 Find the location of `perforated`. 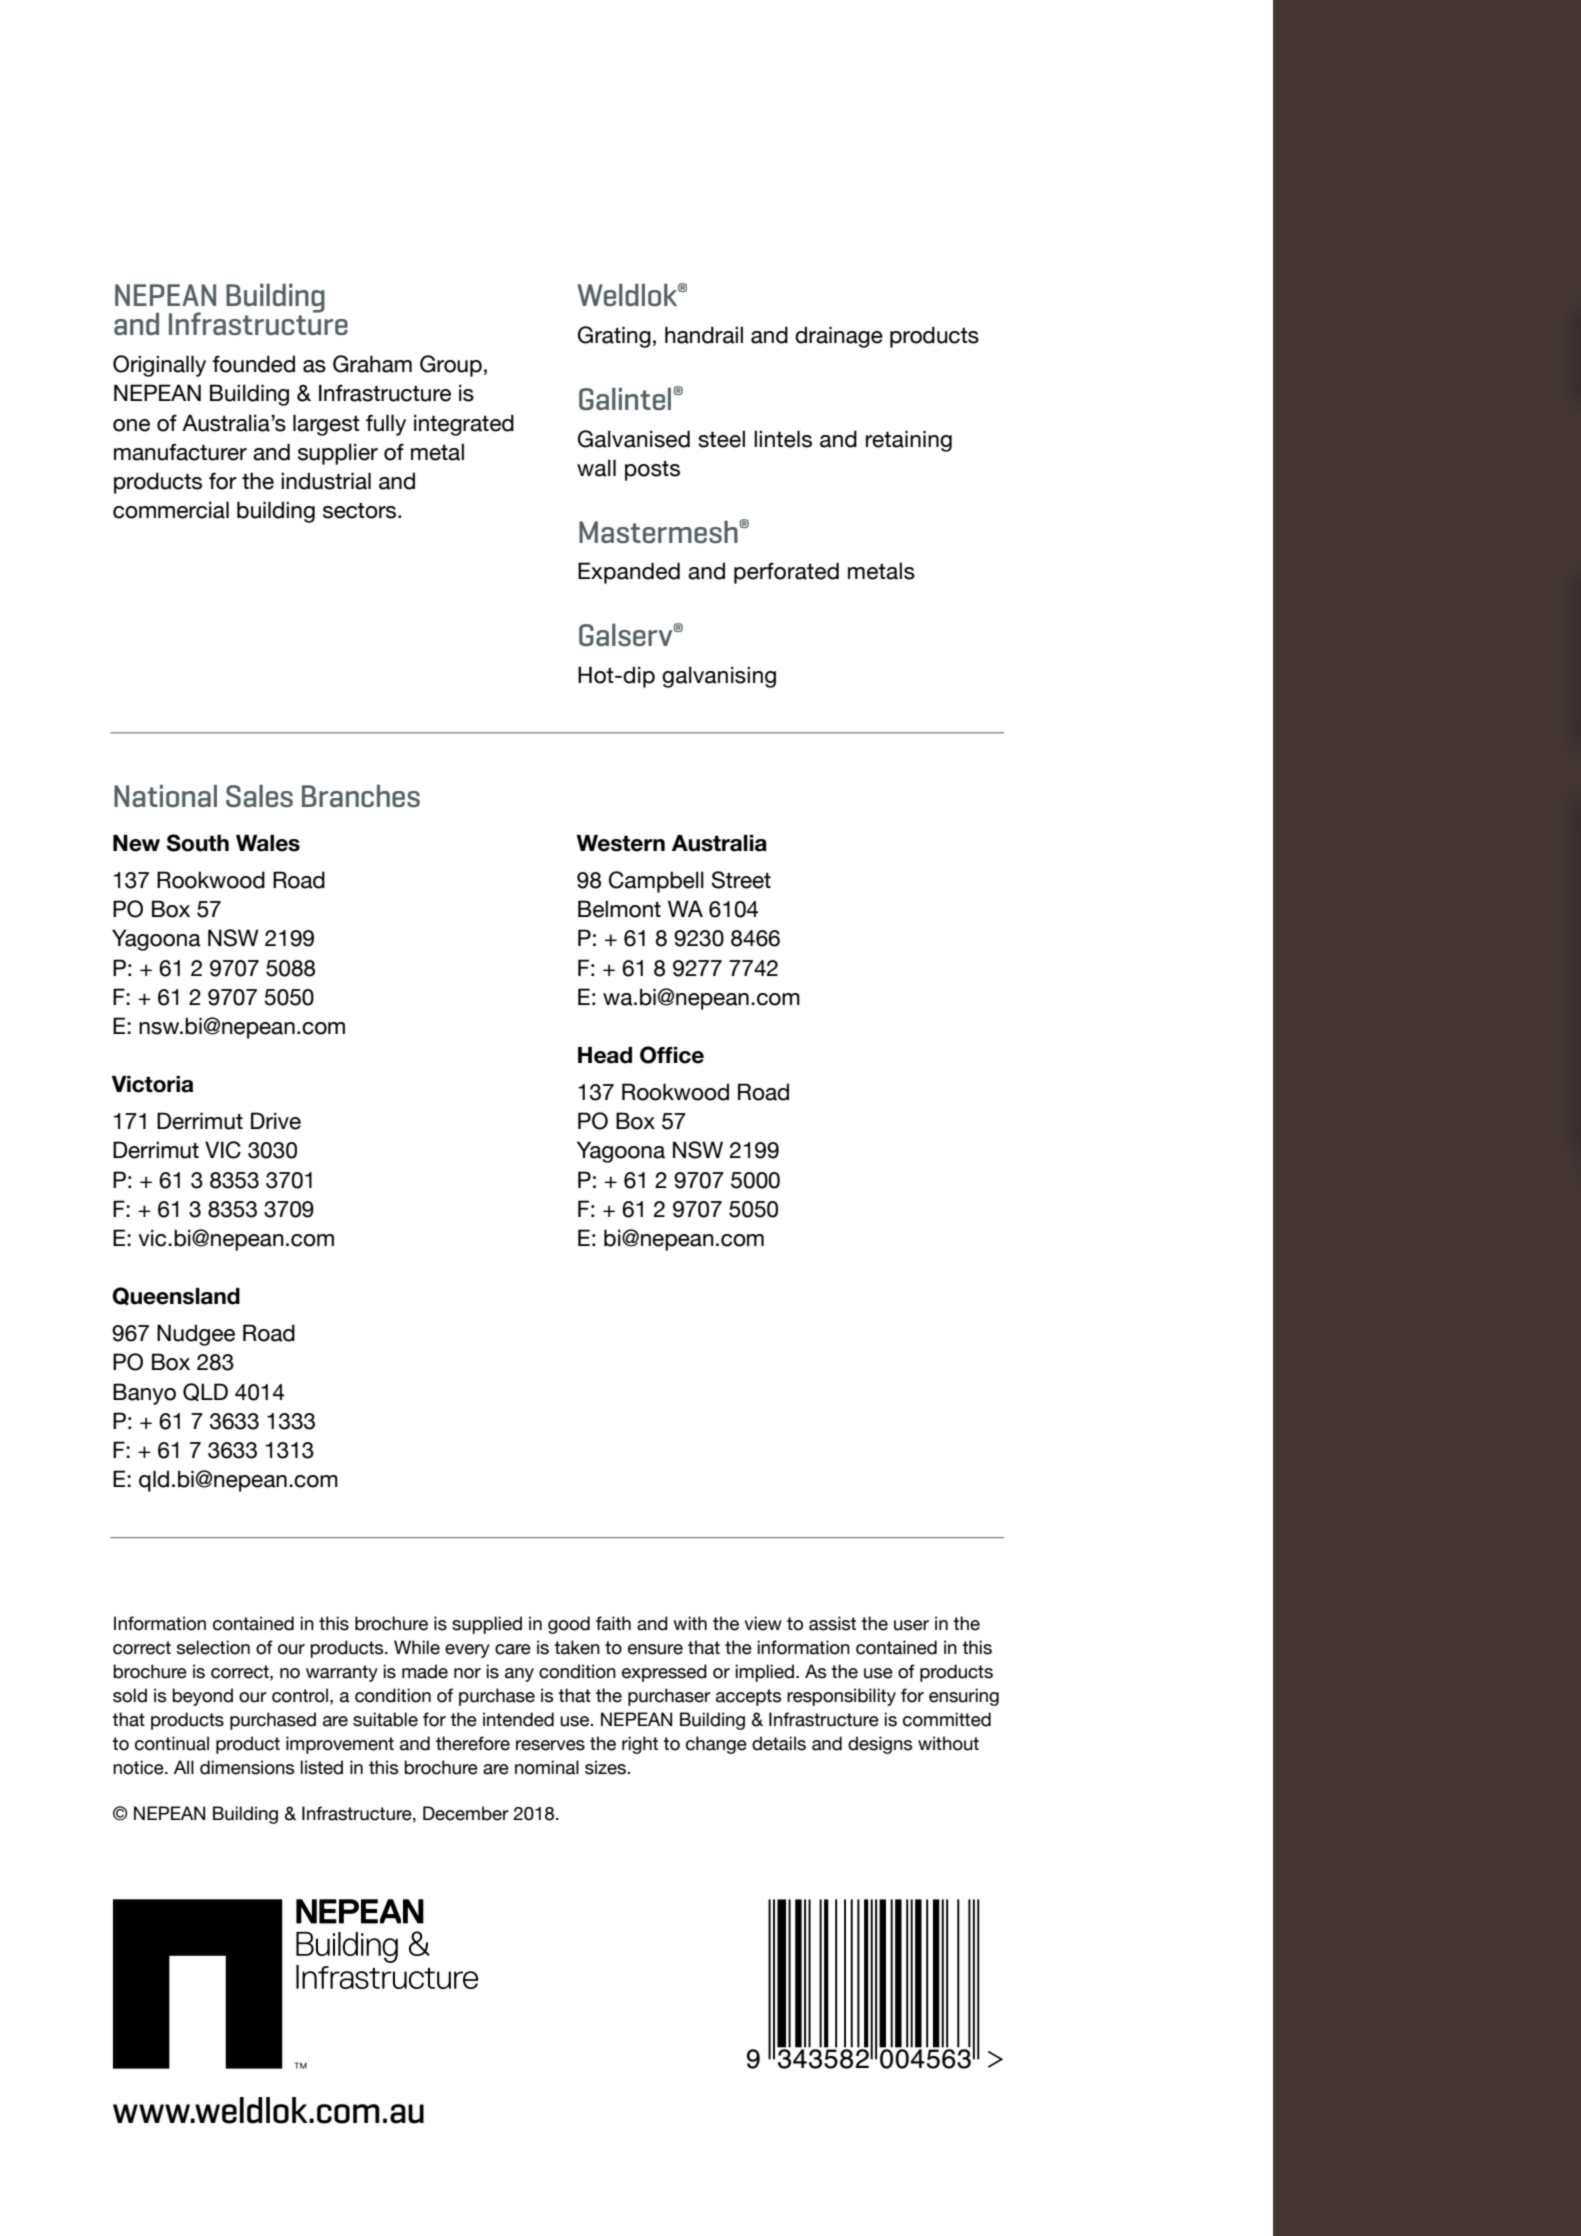

perforated is located at coordinates (786, 573).
